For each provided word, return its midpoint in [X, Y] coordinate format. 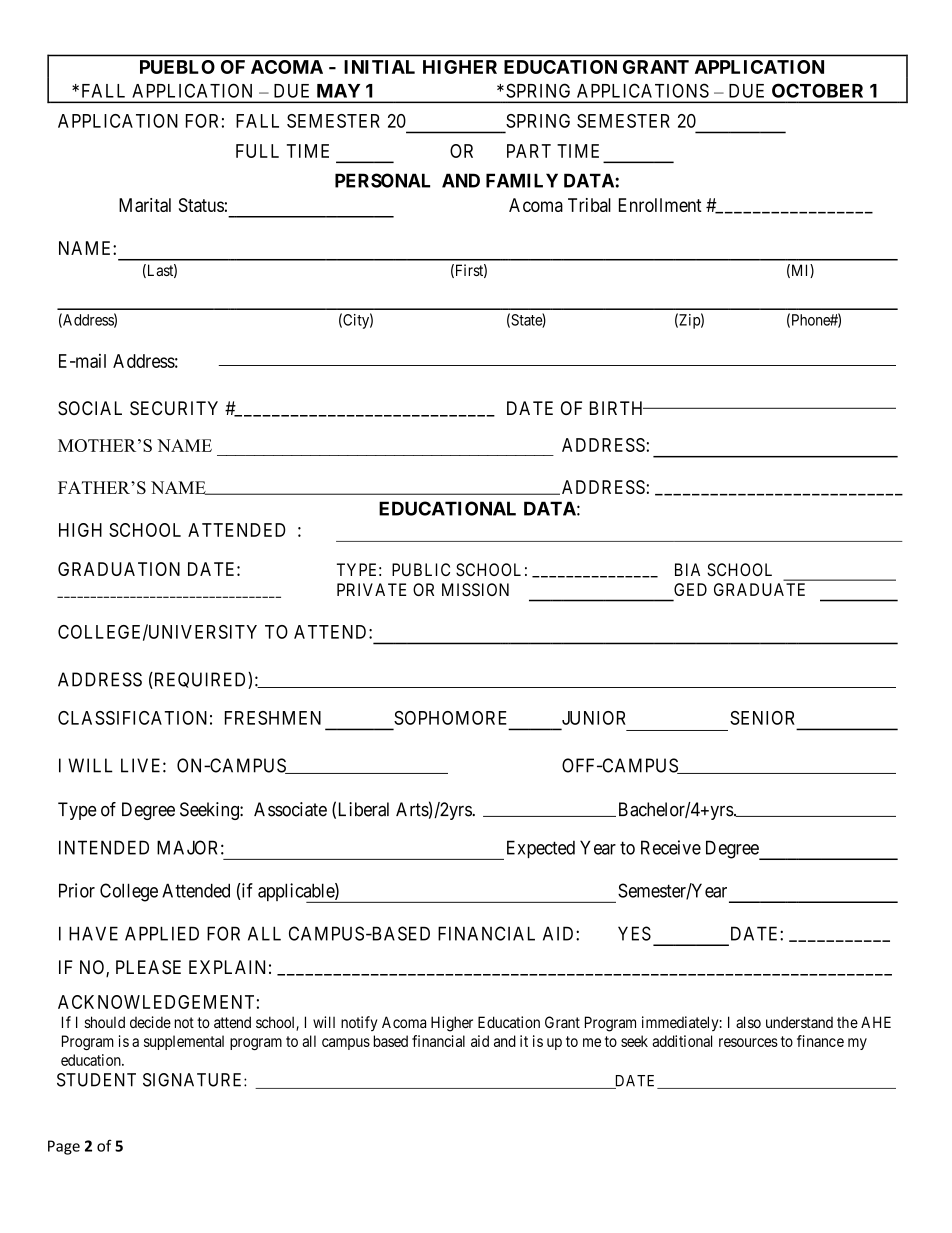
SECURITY [174, 408]
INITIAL [379, 67]
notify [359, 1023]
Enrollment [660, 205]
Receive [671, 847]
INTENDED [104, 847]
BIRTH [618, 408]
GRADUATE [759, 589]
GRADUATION [119, 569]
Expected [539, 850]
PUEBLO [177, 67]
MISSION [475, 590]
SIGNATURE [194, 1080]
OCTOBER [817, 90]
